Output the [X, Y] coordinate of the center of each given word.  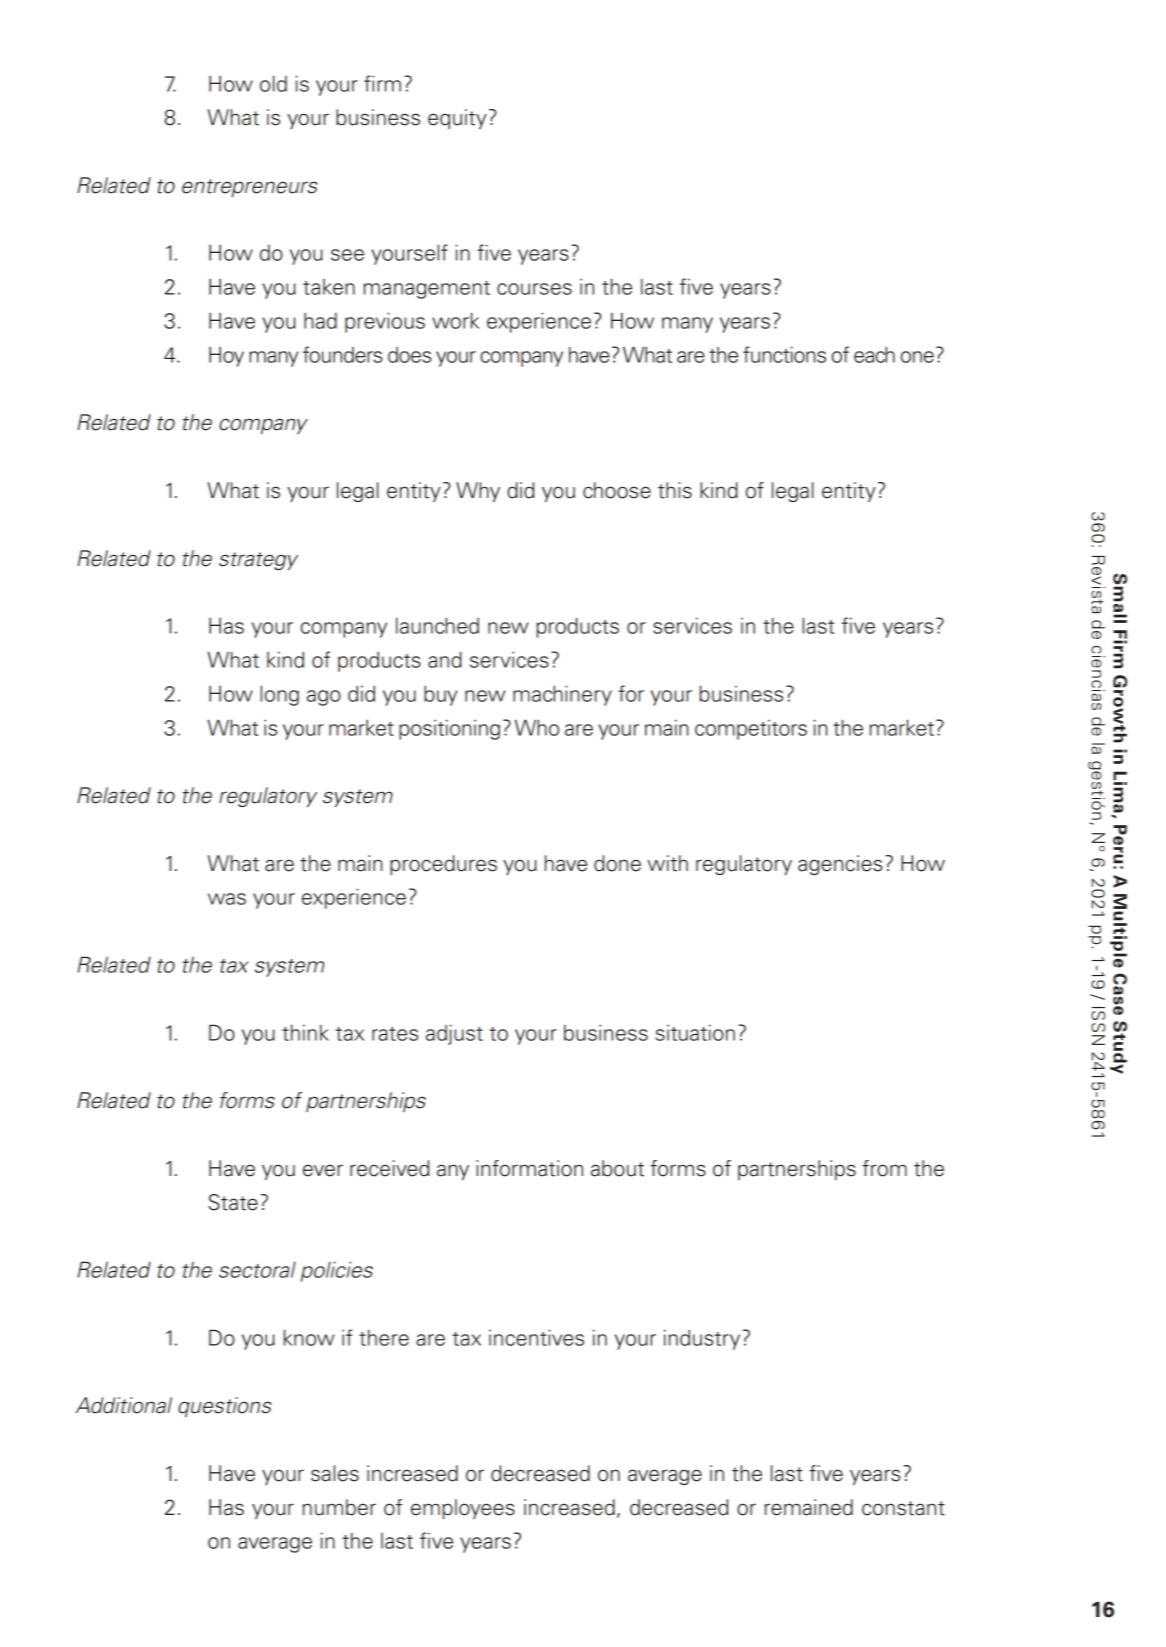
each [874, 354]
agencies [840, 865]
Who [537, 727]
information [529, 1168]
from [884, 1168]
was [227, 899]
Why [478, 492]
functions [784, 354]
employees [463, 1509]
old [273, 83]
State [233, 1202]
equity [457, 119]
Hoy [226, 357]
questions [225, 1407]
